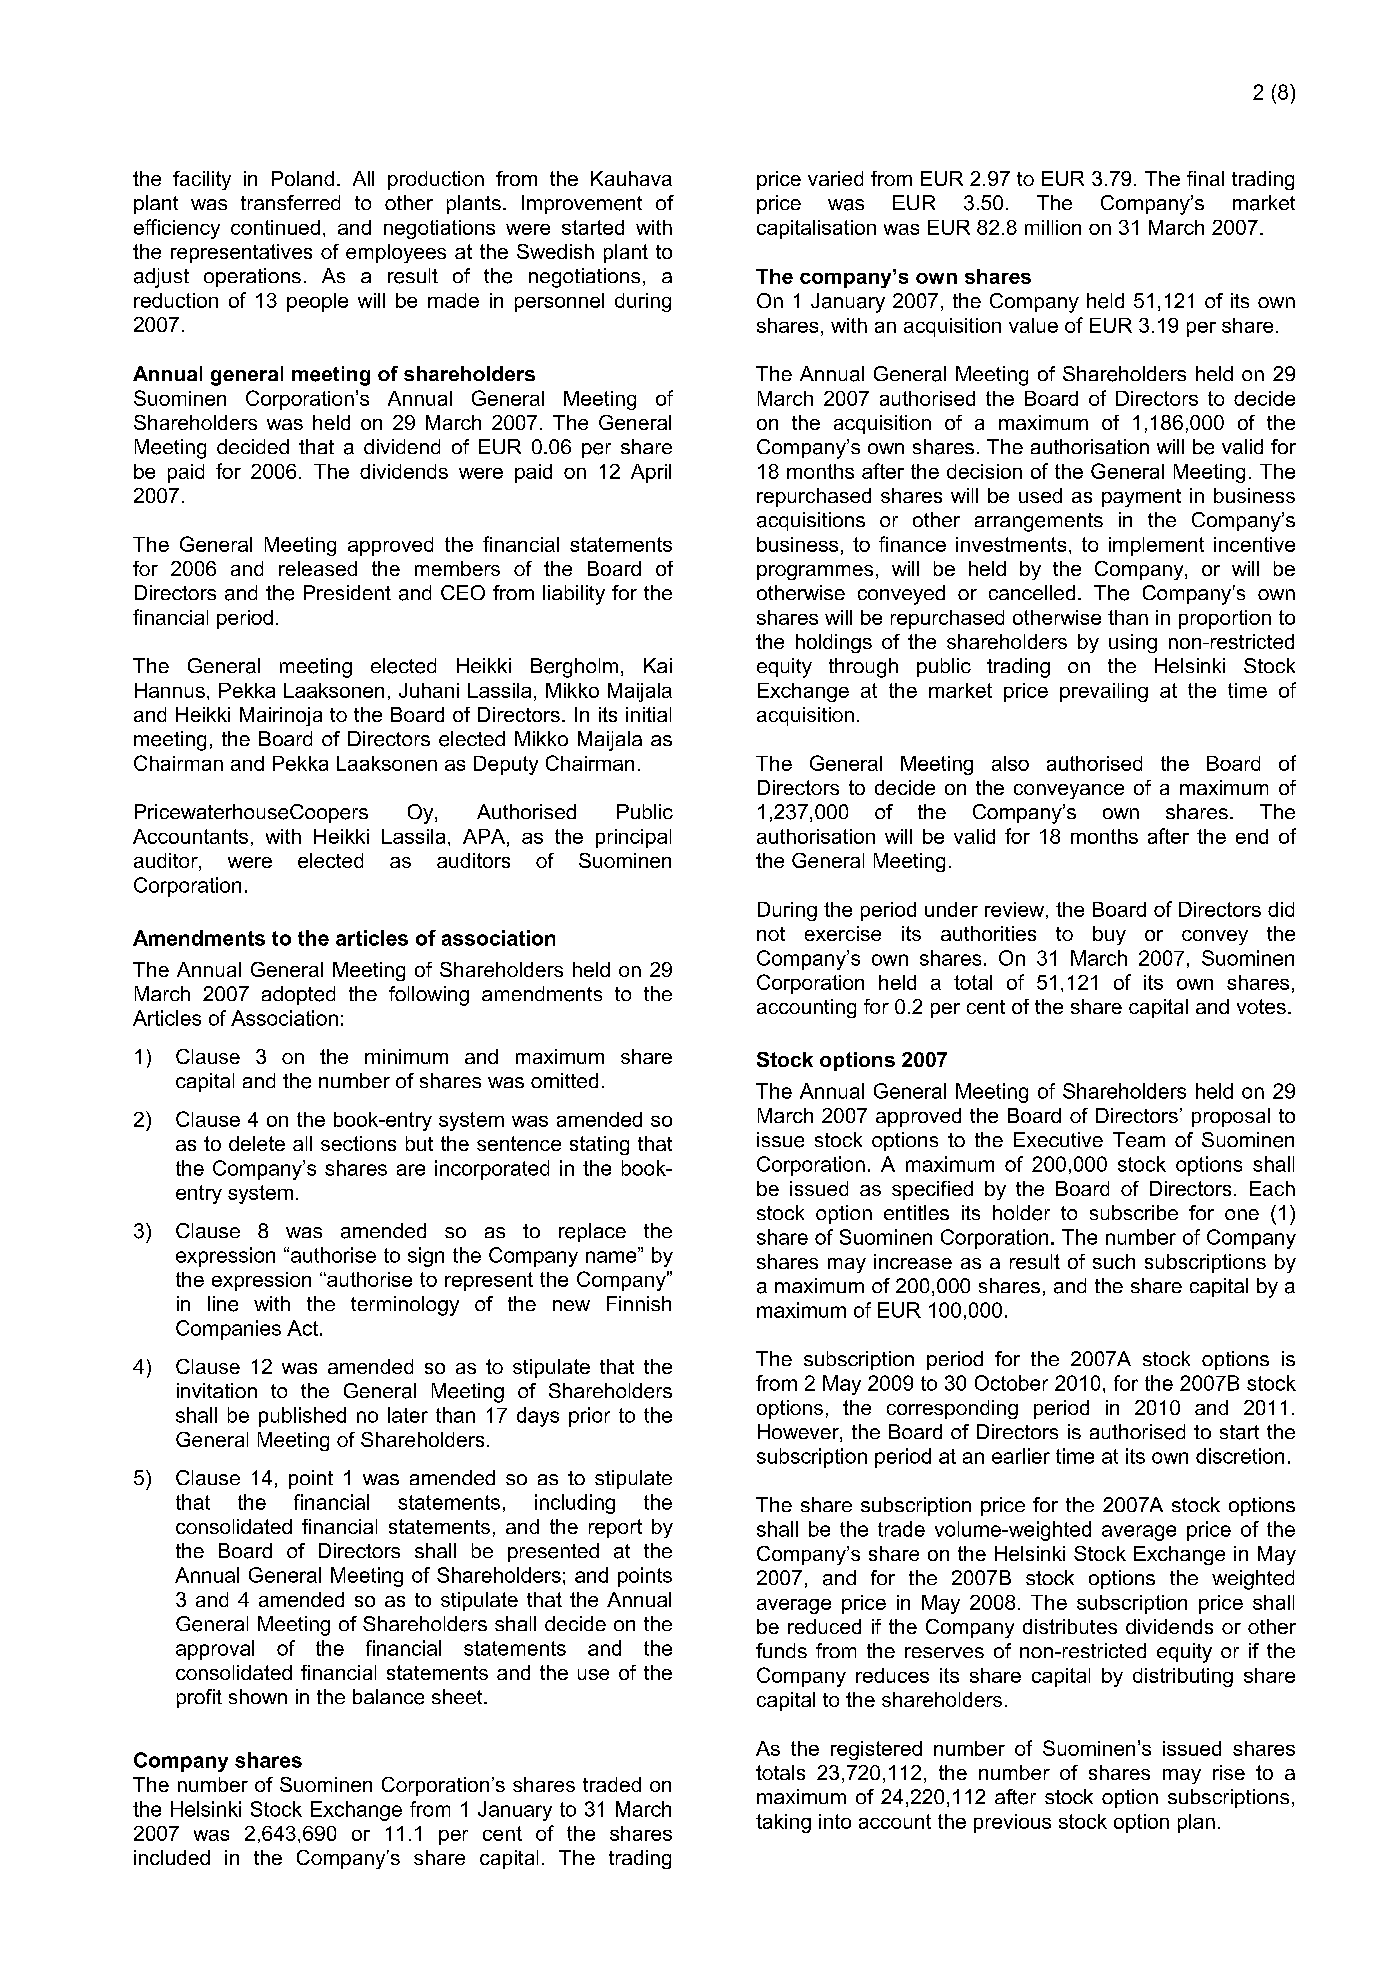  Describe the element at coordinates (275, 227) in the screenshot. I see `continued` at that location.
